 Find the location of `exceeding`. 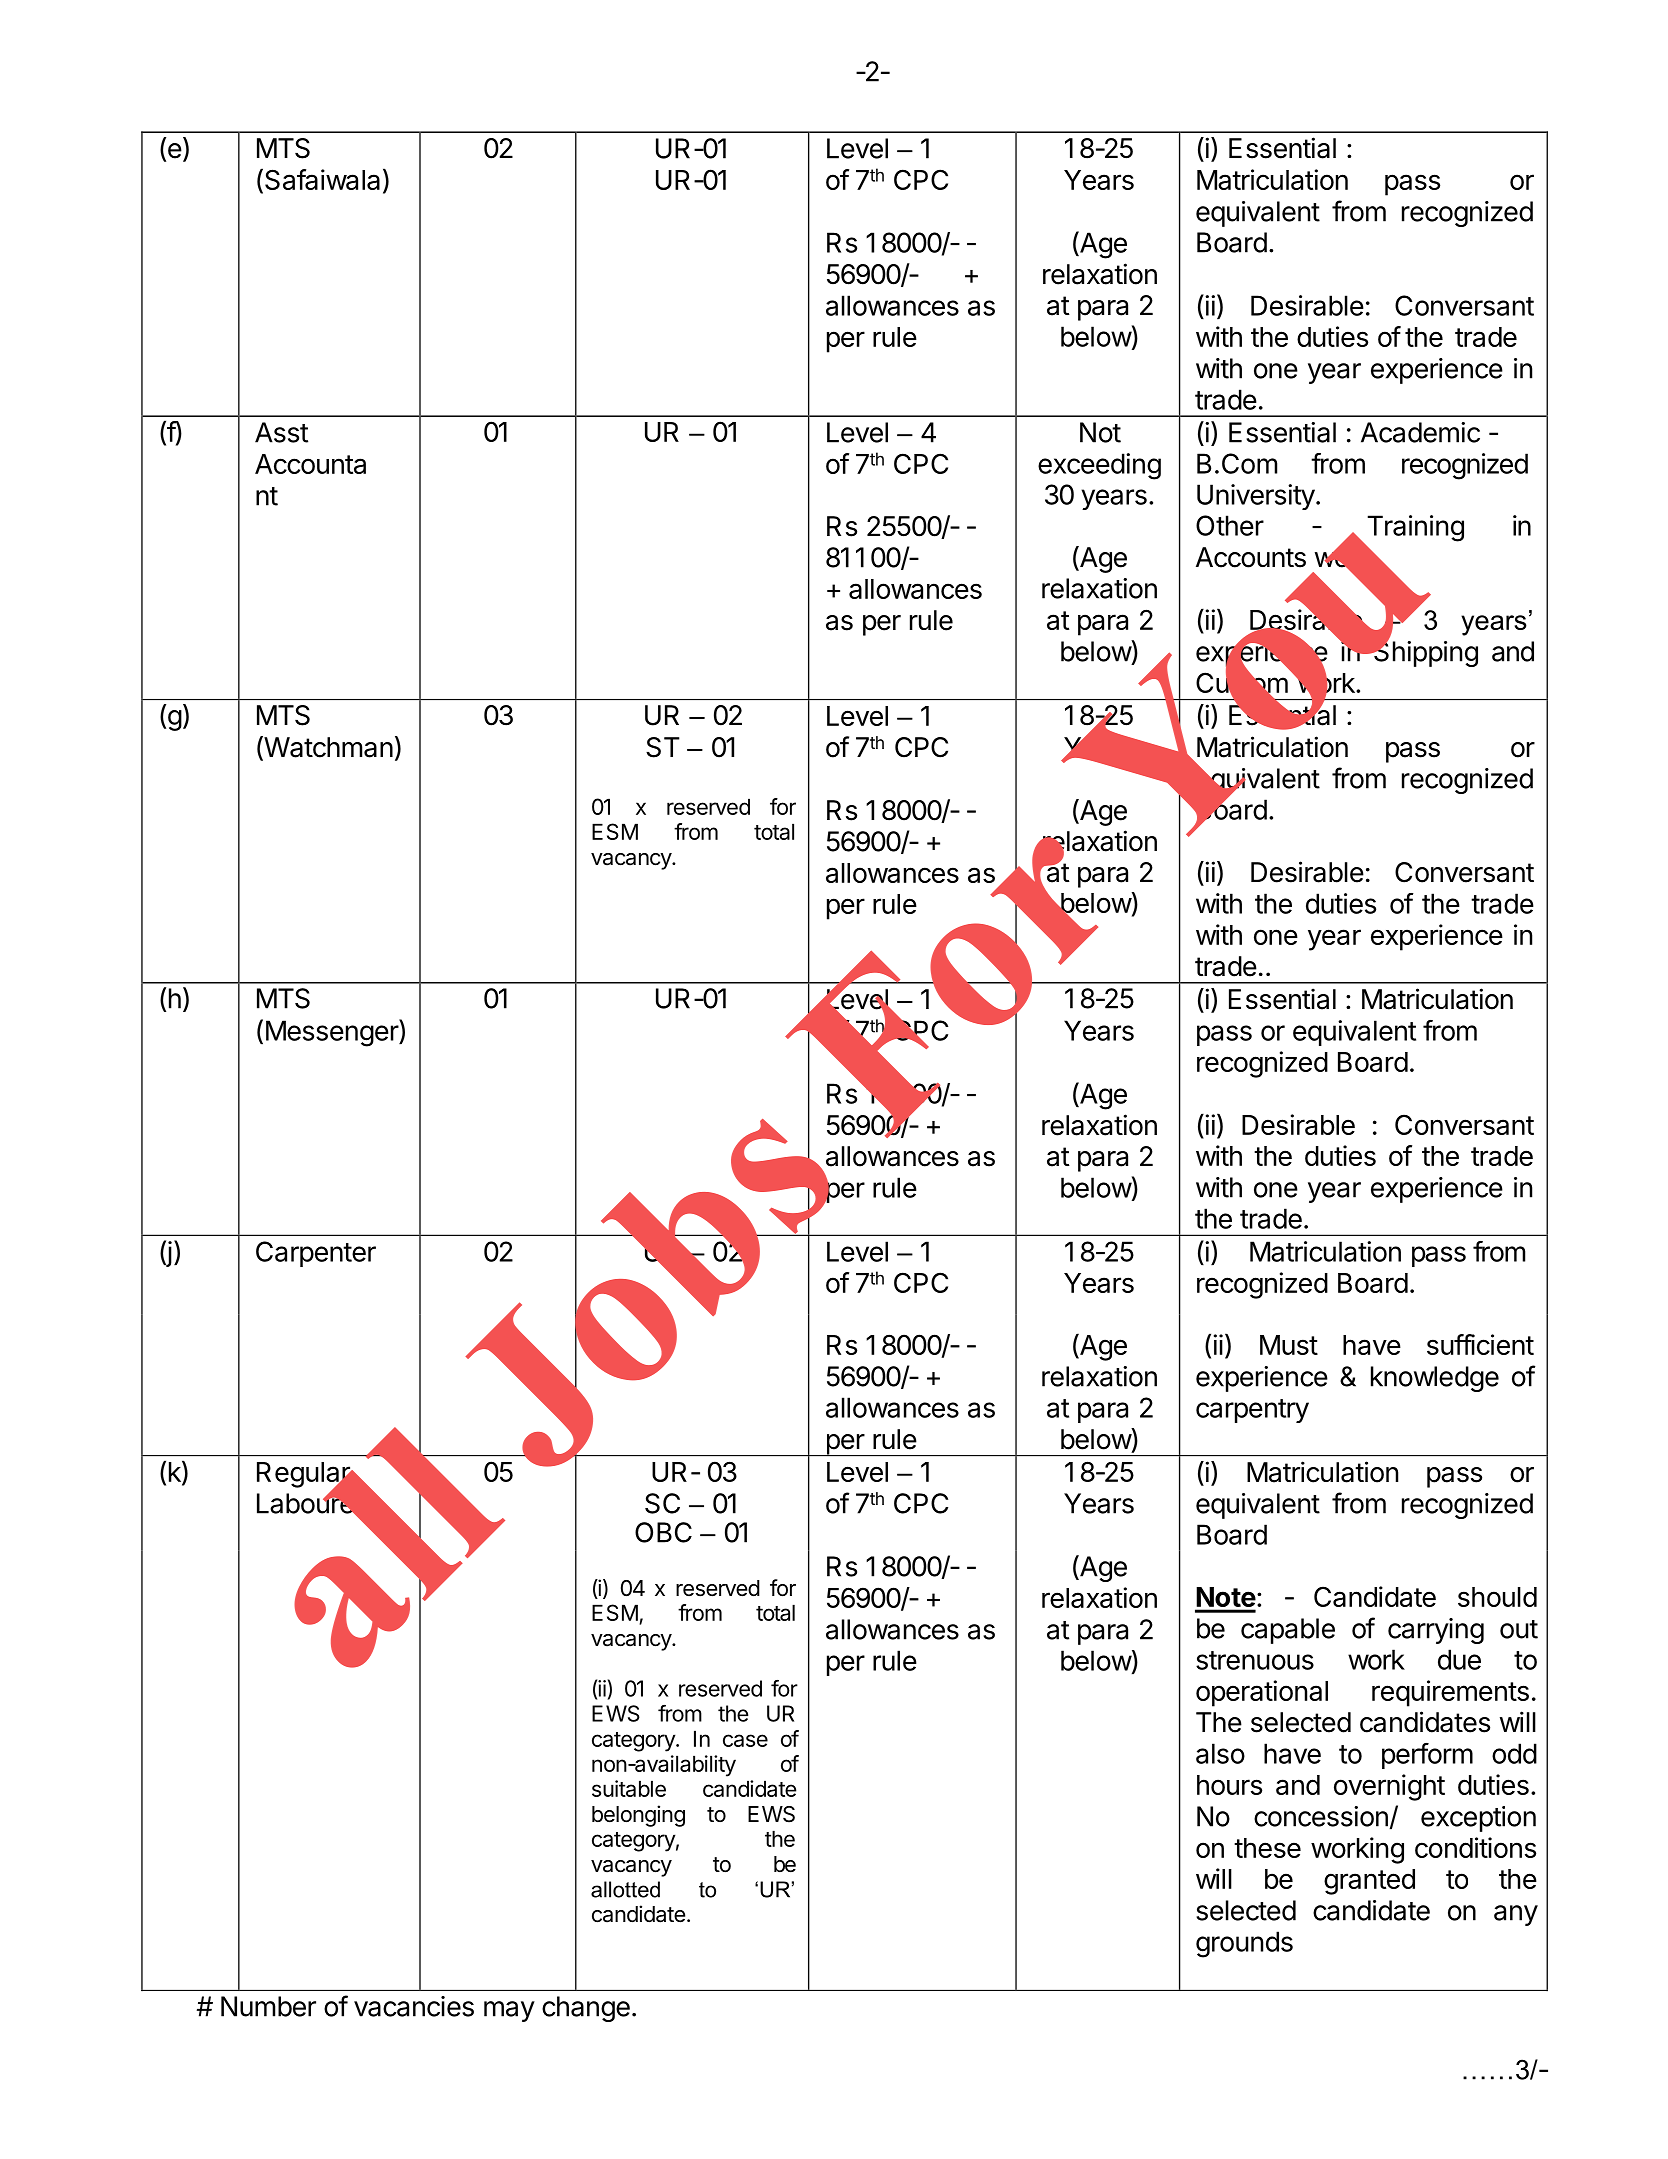

exceeding is located at coordinates (1099, 466).
